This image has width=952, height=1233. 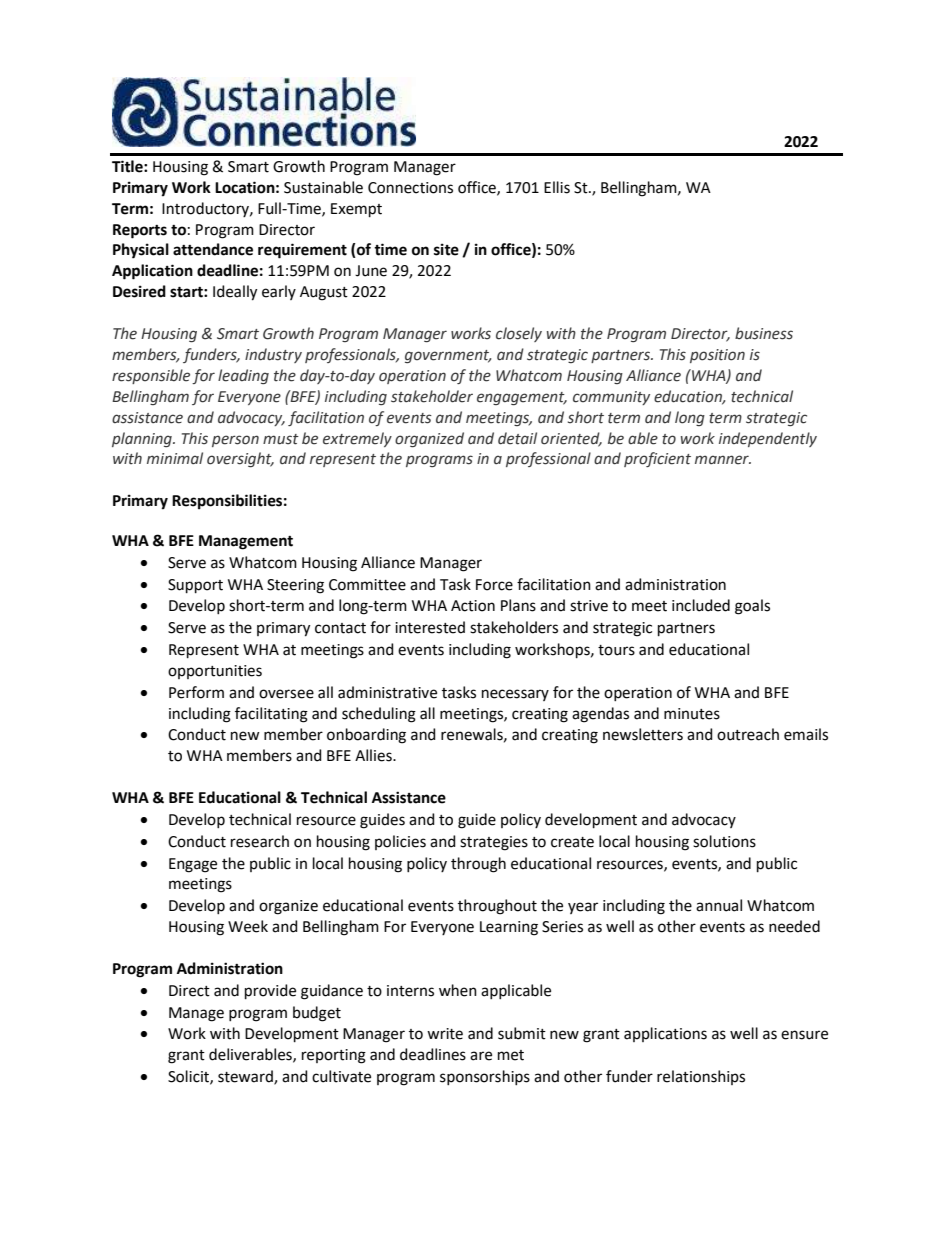 What do you see at coordinates (235, 441) in the image?
I see `person` at bounding box center [235, 441].
